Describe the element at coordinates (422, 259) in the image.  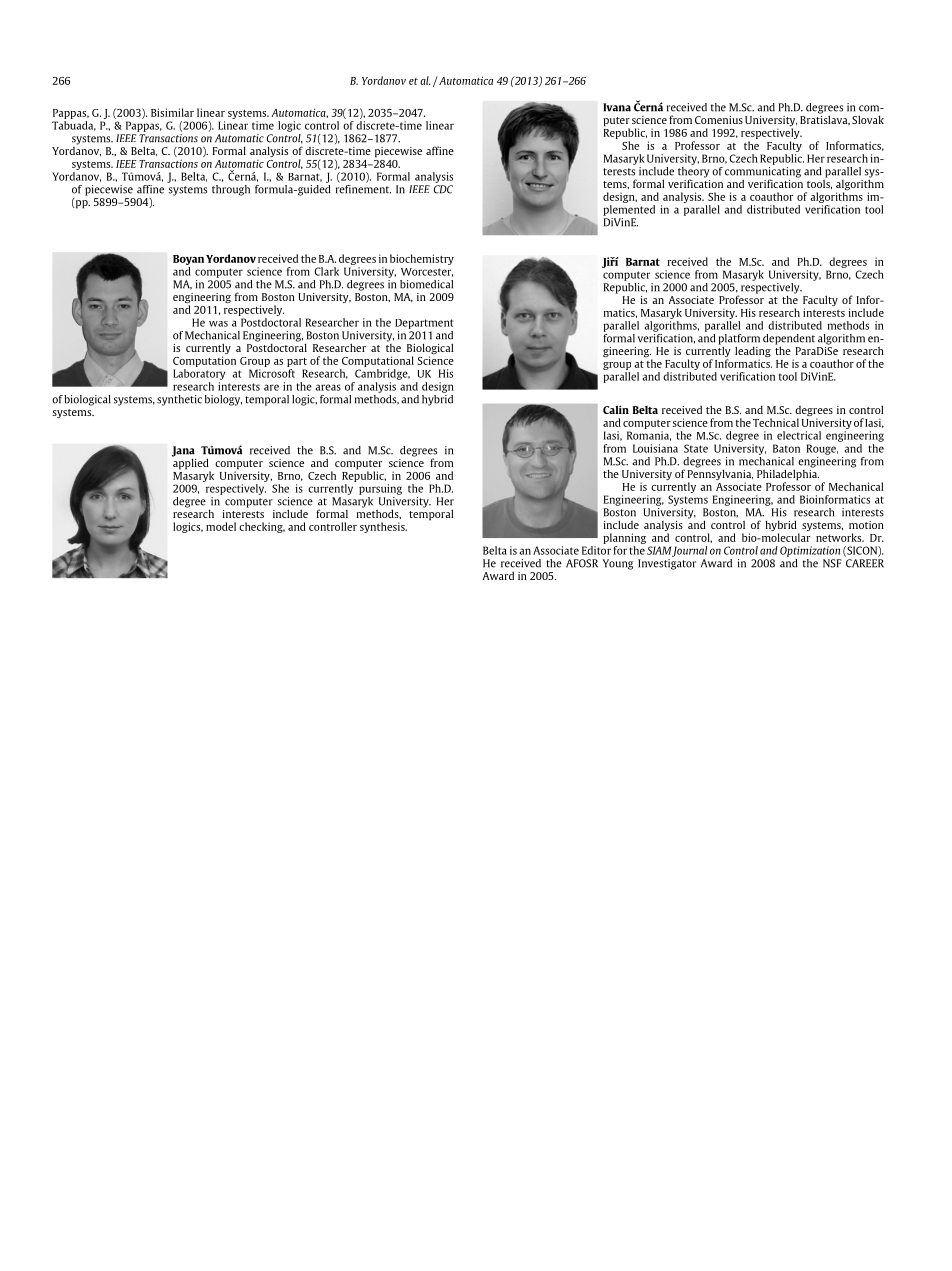
I see `biochemistry` at that location.
